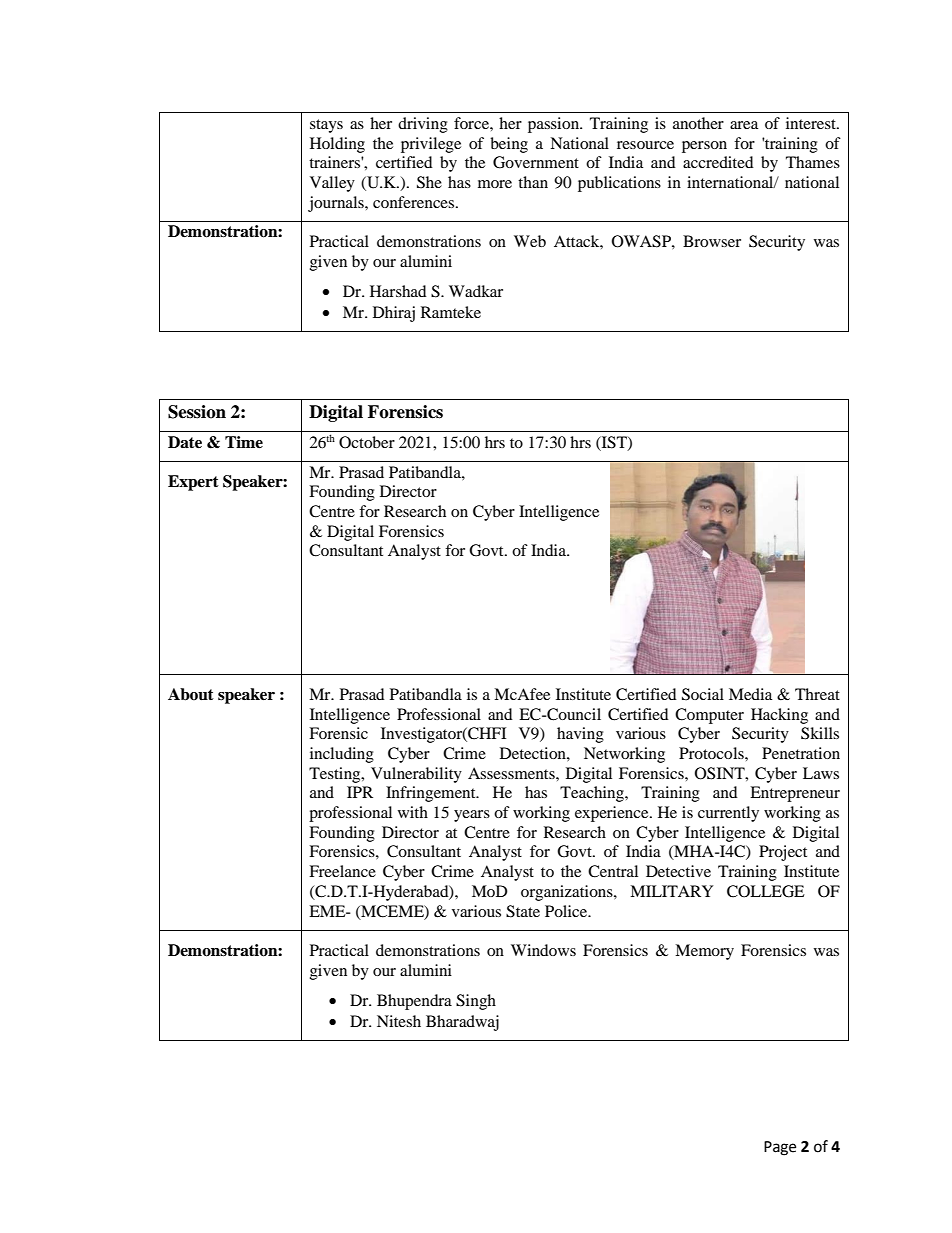  What do you see at coordinates (750, 694) in the document?
I see `Media` at bounding box center [750, 694].
